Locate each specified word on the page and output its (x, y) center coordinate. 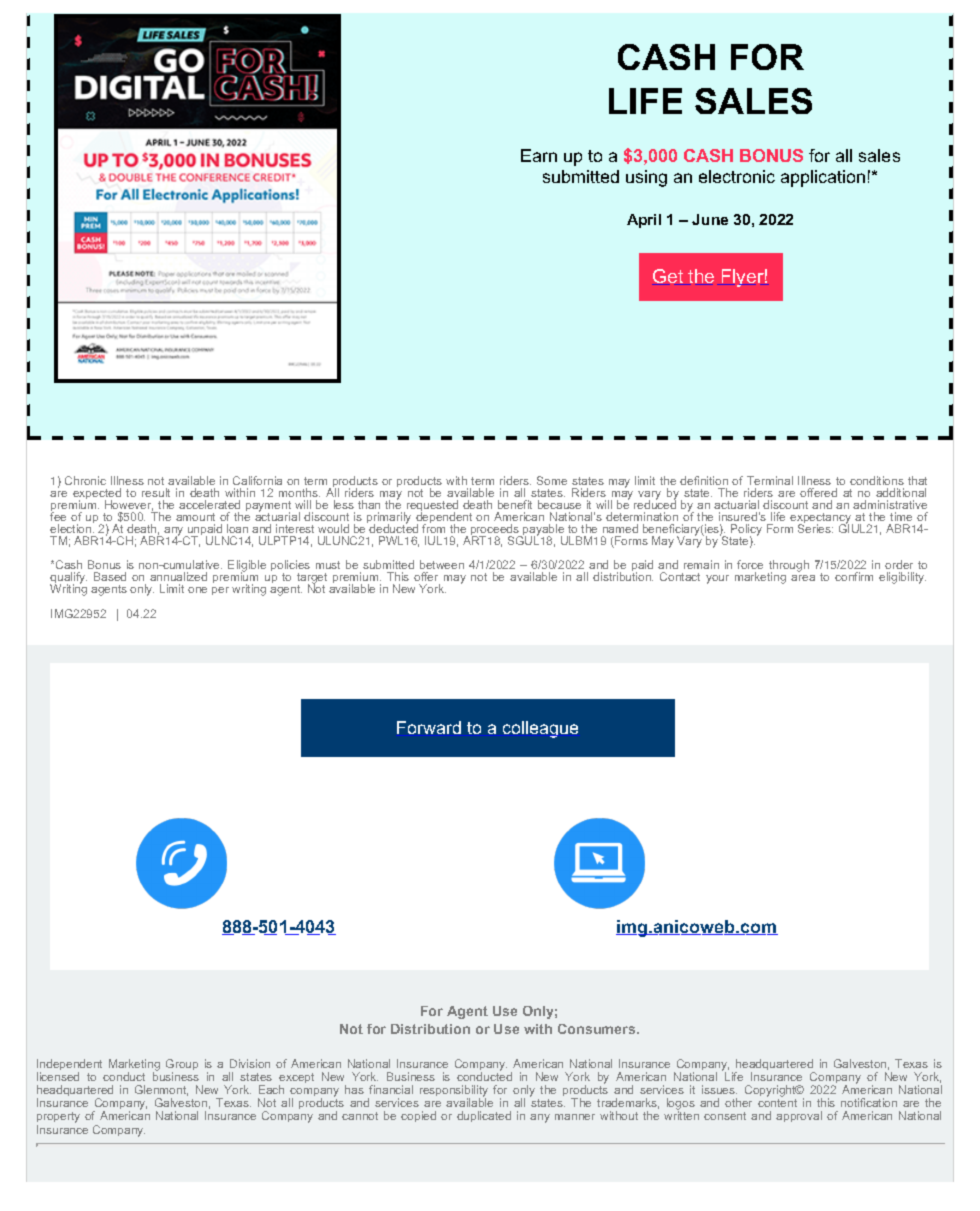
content (777, 1103)
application (823, 178)
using (646, 178)
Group (182, 1066)
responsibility (454, 1092)
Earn (539, 155)
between (442, 564)
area (803, 578)
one (197, 590)
